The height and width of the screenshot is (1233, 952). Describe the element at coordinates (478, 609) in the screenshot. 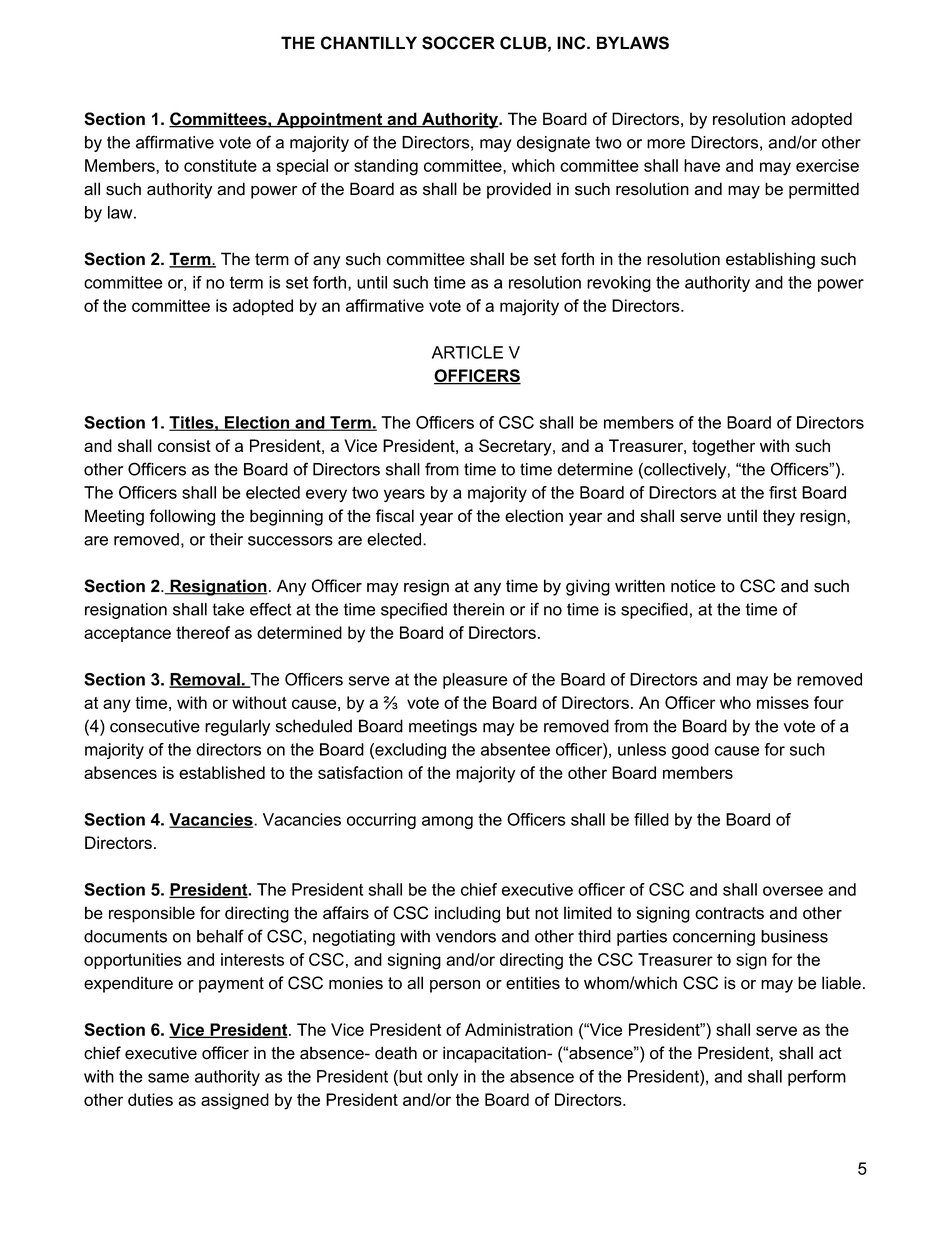

I see `therein` at that location.
